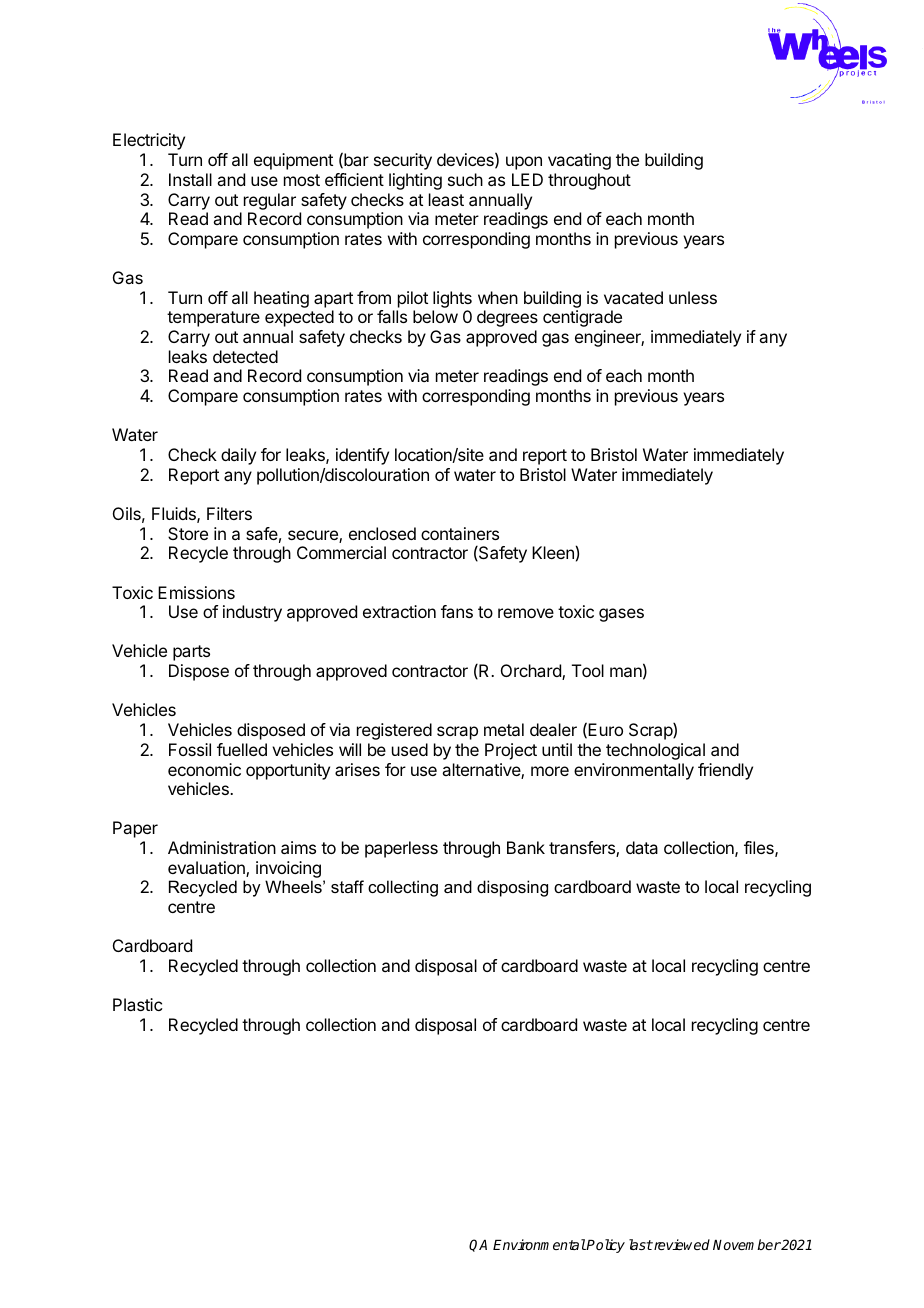  I want to click on Policy, so click(605, 1246).
